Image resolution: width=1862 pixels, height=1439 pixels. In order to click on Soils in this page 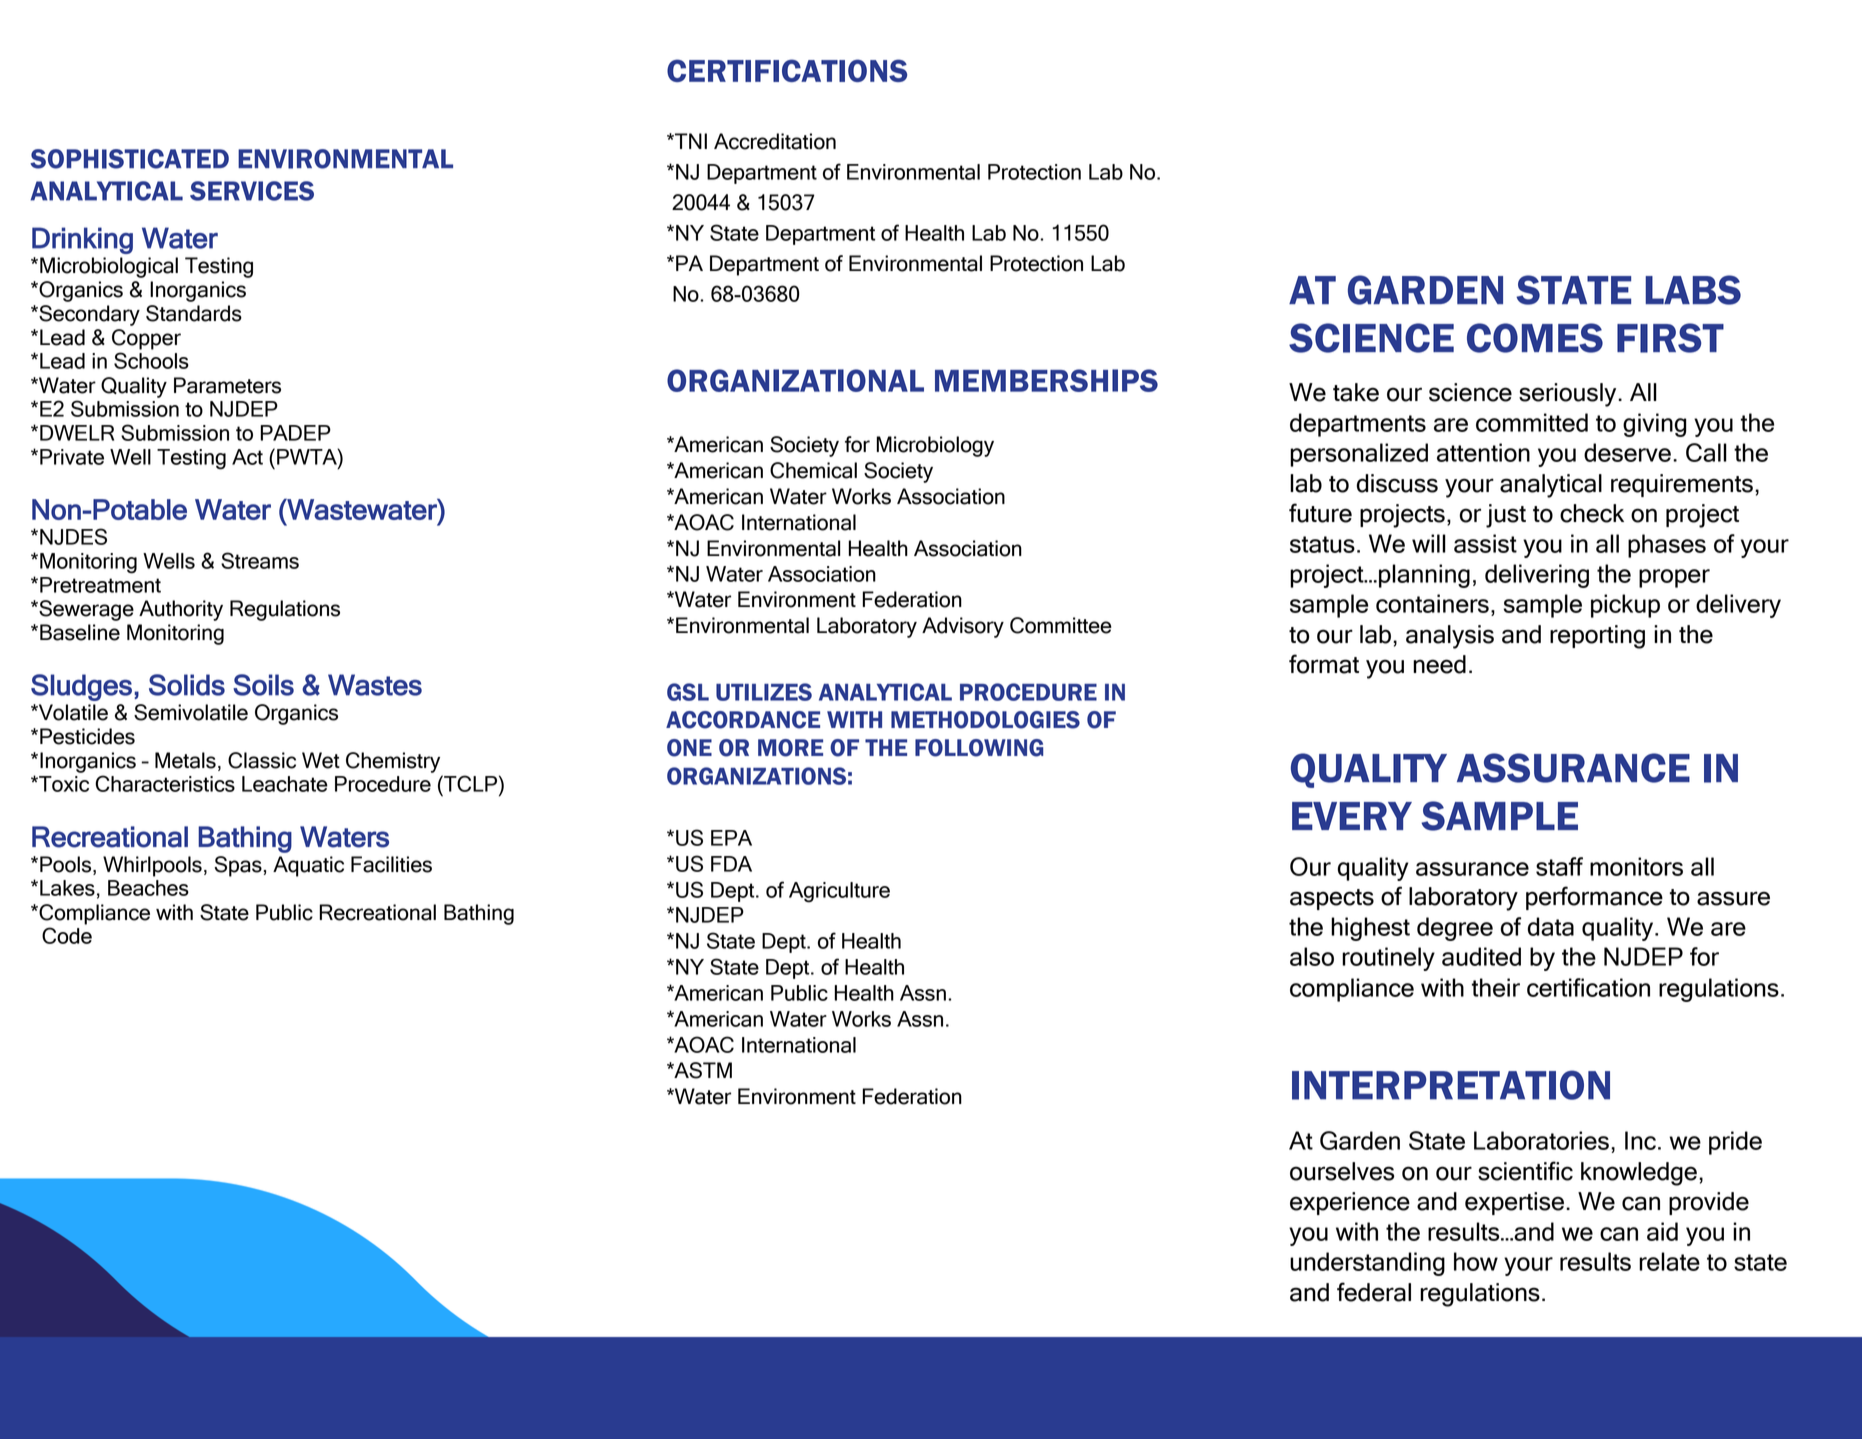, I will do `click(263, 685)`.
